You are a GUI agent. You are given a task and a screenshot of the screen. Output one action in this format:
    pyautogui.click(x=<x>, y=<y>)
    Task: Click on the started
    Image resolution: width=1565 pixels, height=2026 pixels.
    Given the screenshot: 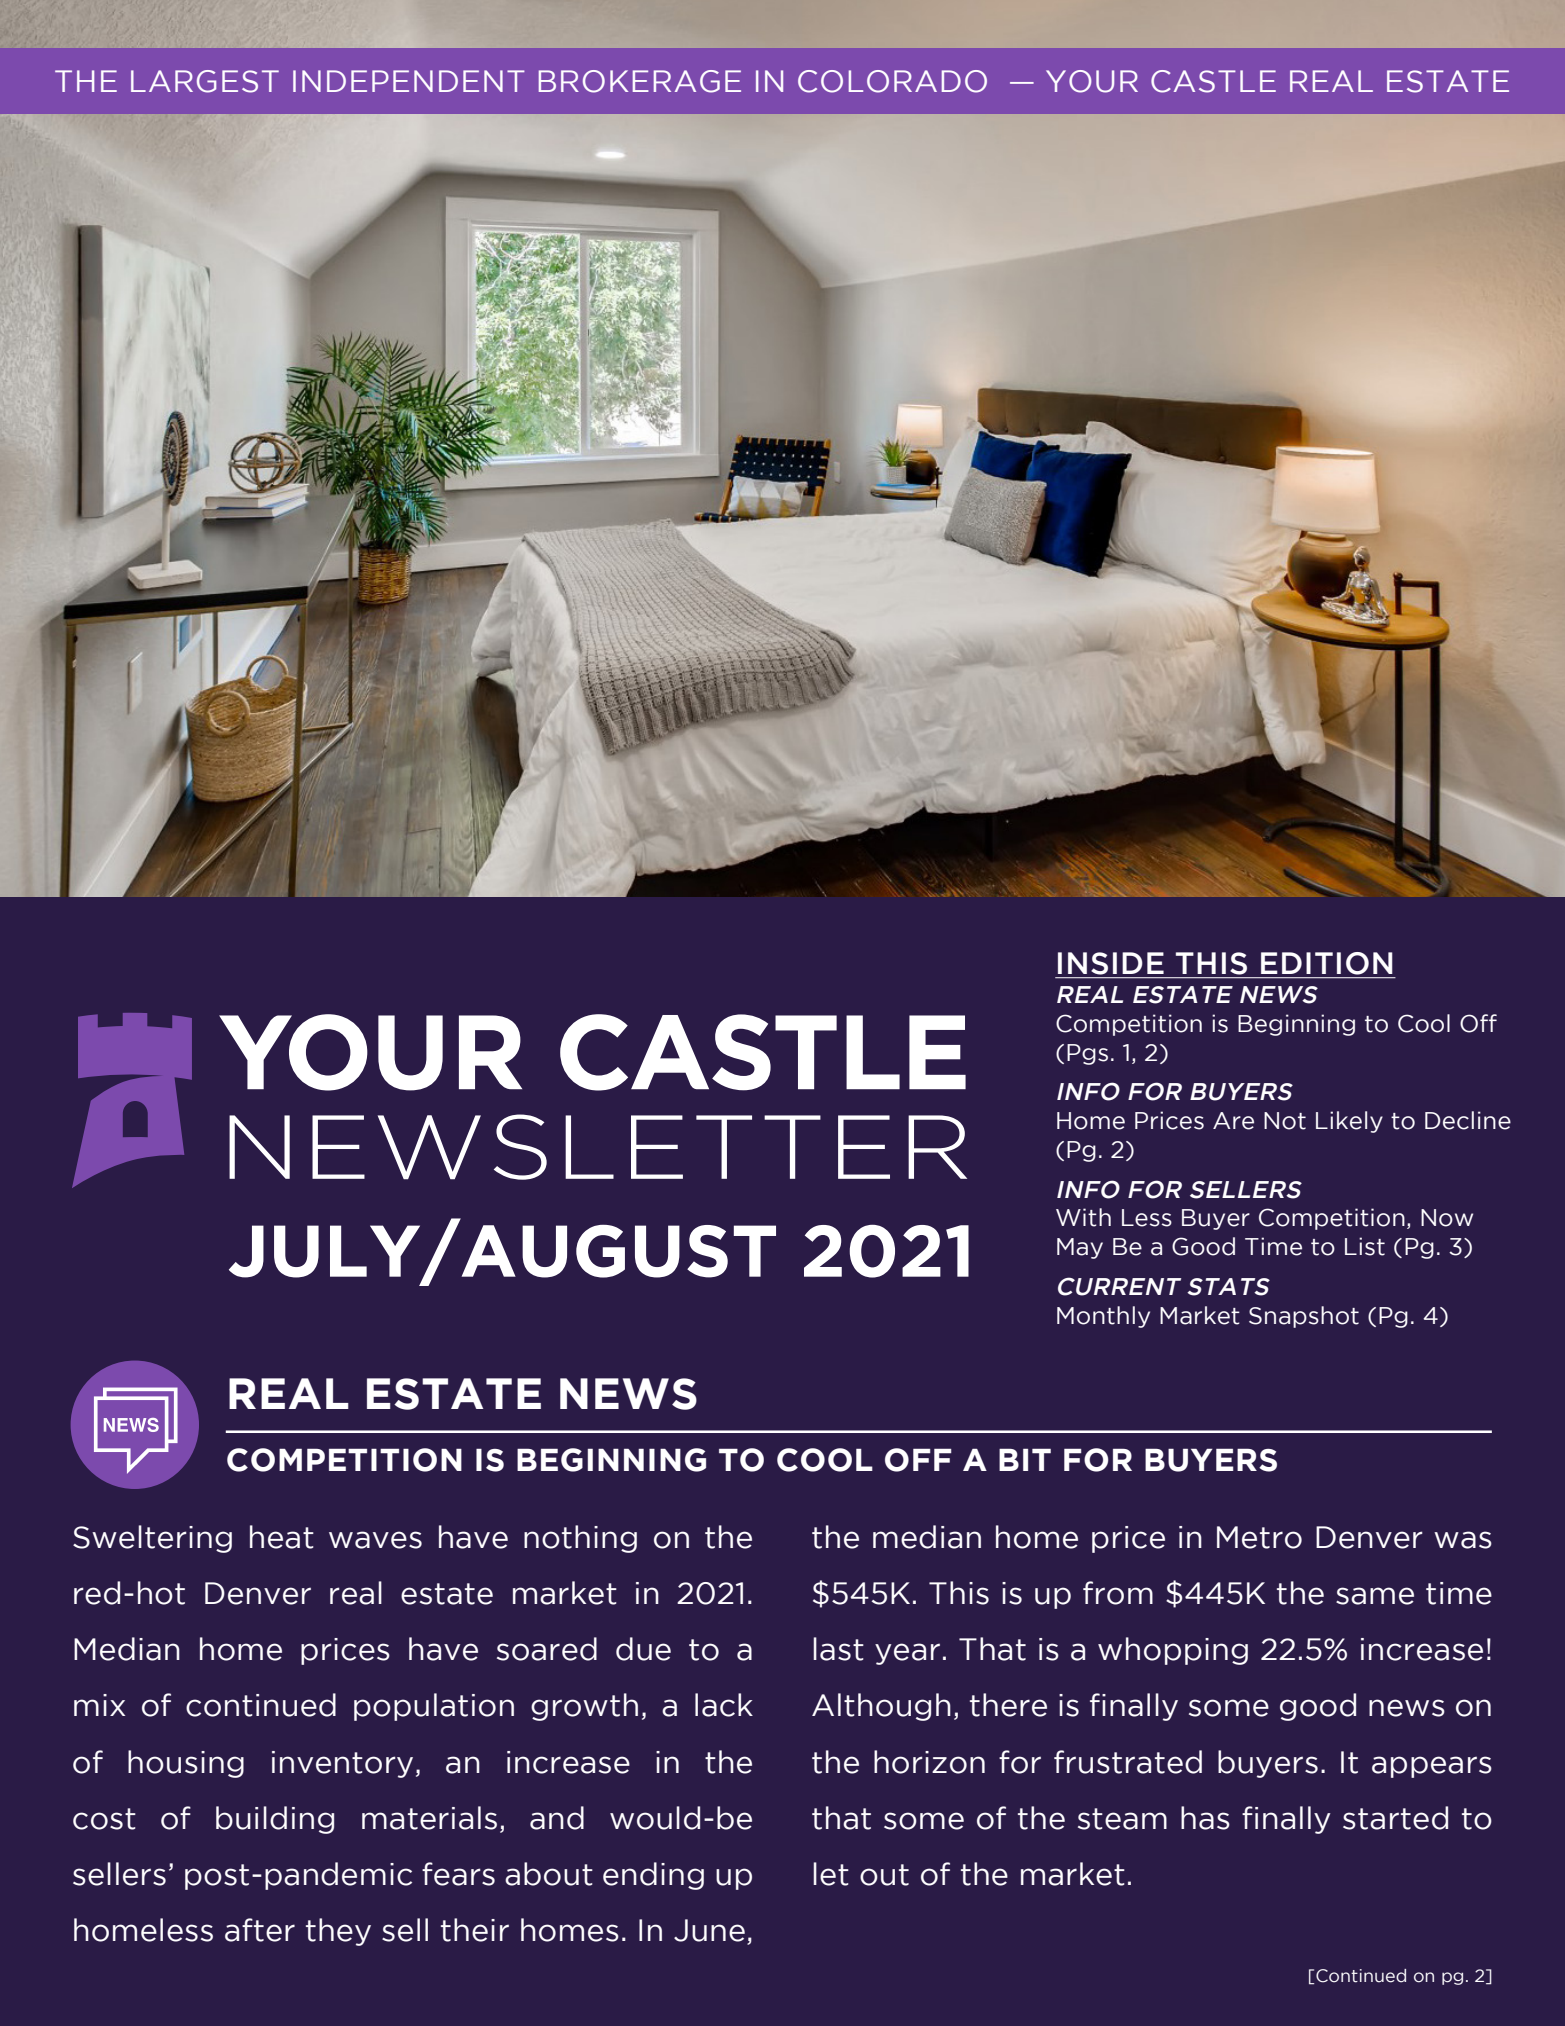 What is the action you would take?
    pyautogui.click(x=1395, y=1818)
